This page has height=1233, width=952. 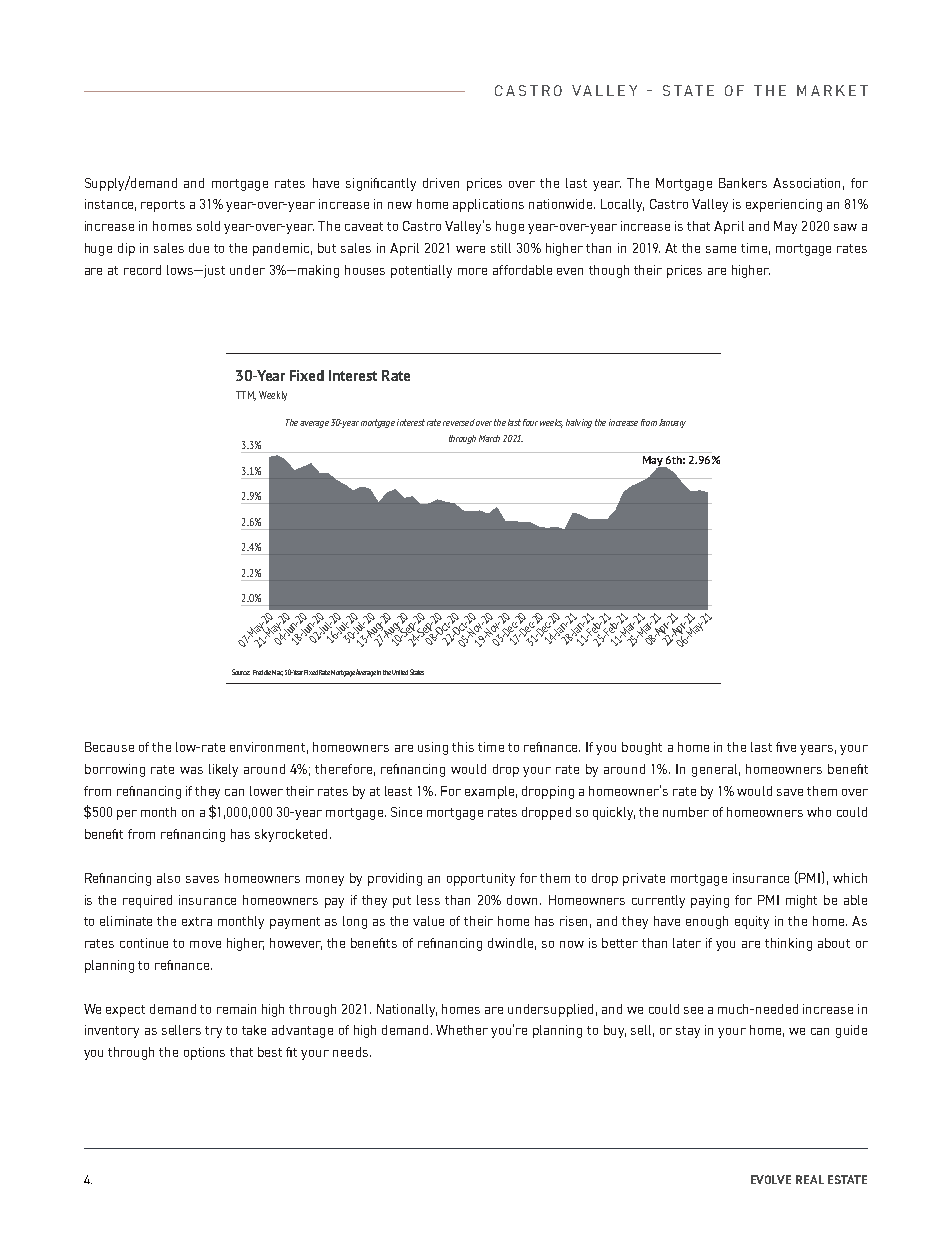 What do you see at coordinates (208, 226) in the page?
I see `sold` at bounding box center [208, 226].
